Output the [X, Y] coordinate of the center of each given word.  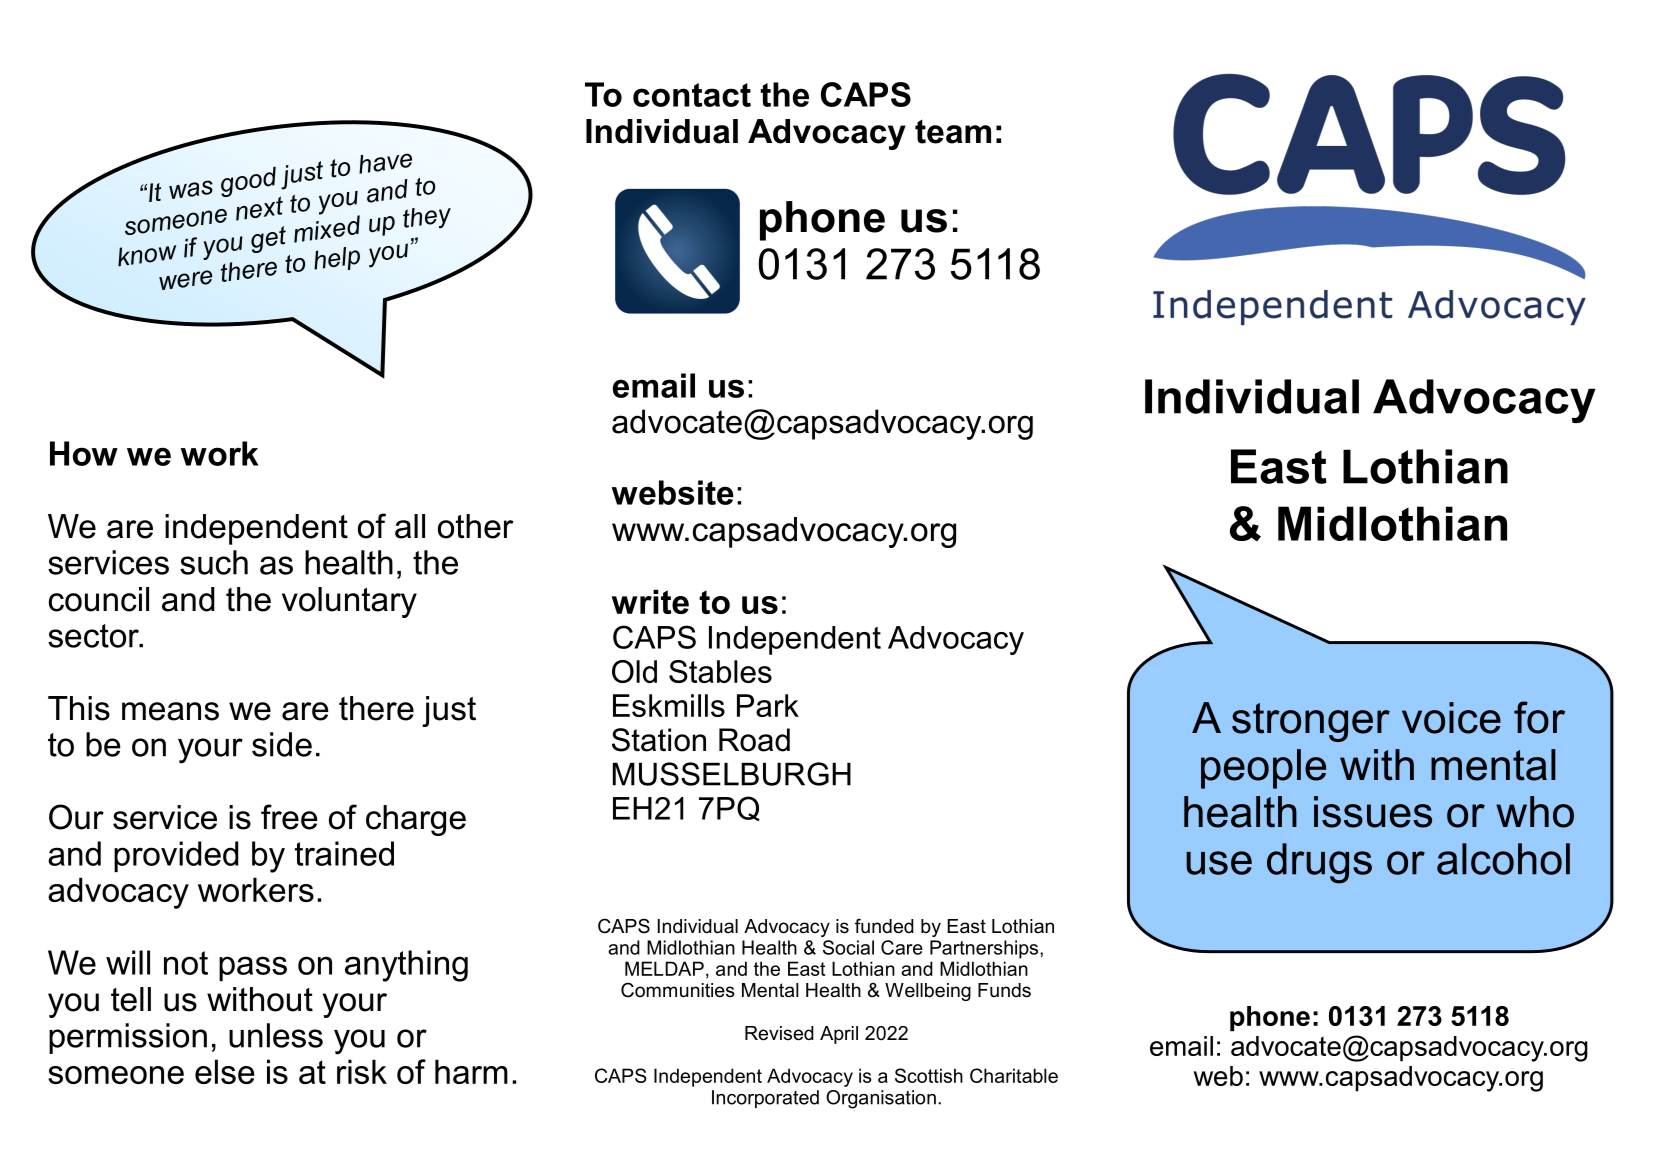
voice [1451, 718]
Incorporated [765, 1099]
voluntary [349, 602]
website [672, 492]
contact [692, 95]
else [225, 1071]
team [953, 132]
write [650, 601]
